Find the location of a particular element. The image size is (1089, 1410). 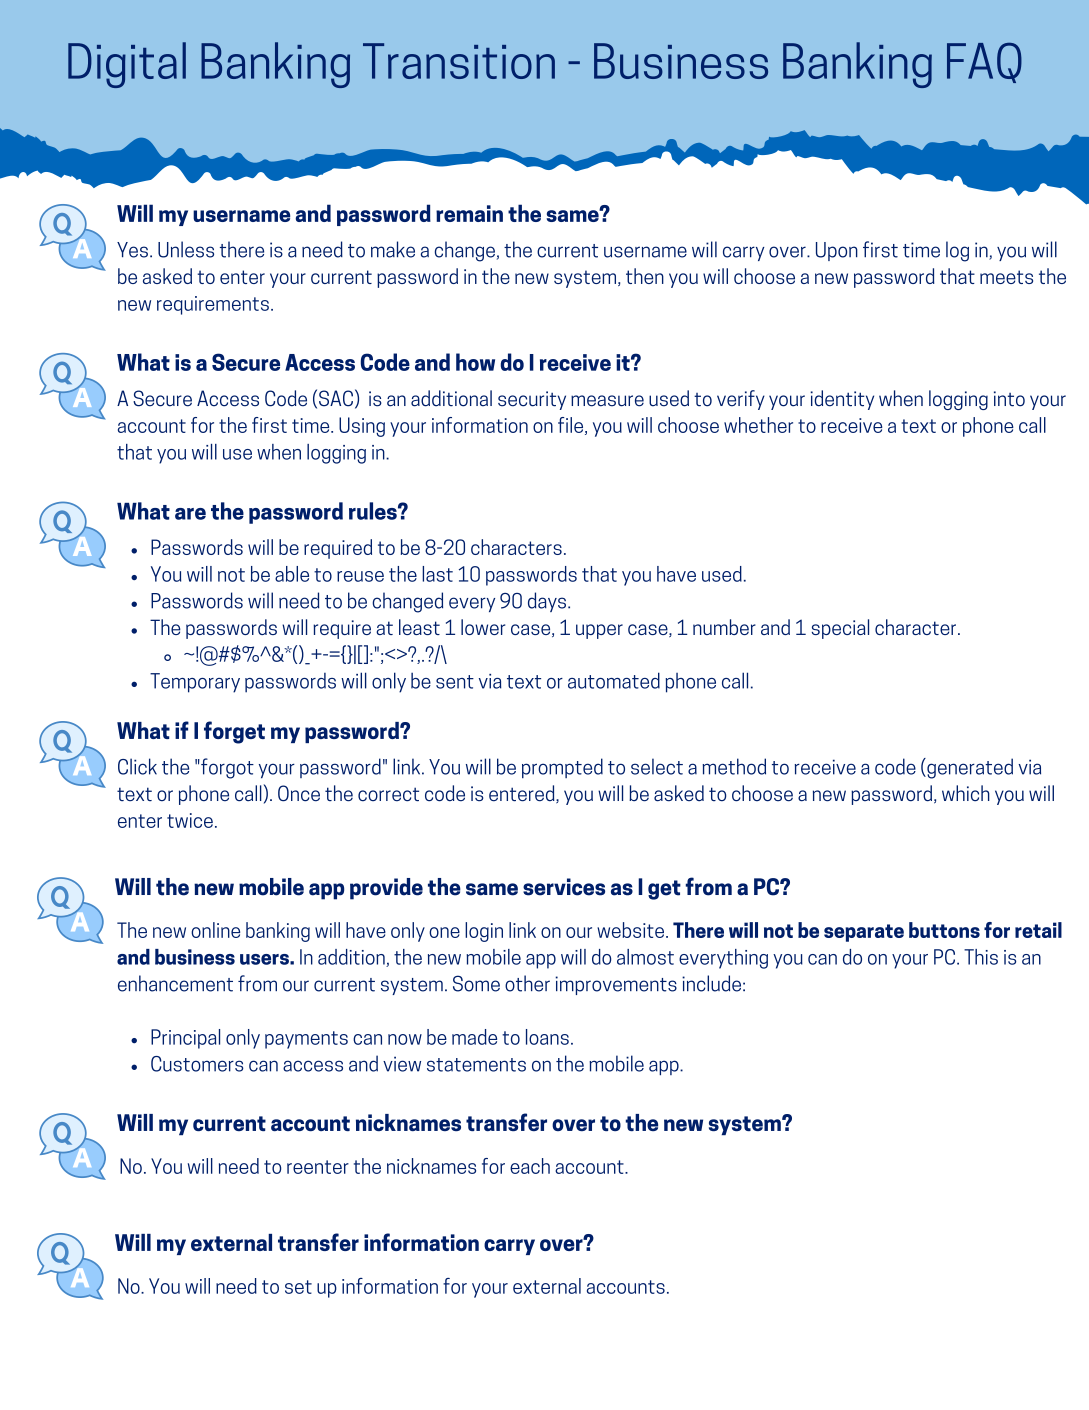

meets is located at coordinates (1006, 277).
